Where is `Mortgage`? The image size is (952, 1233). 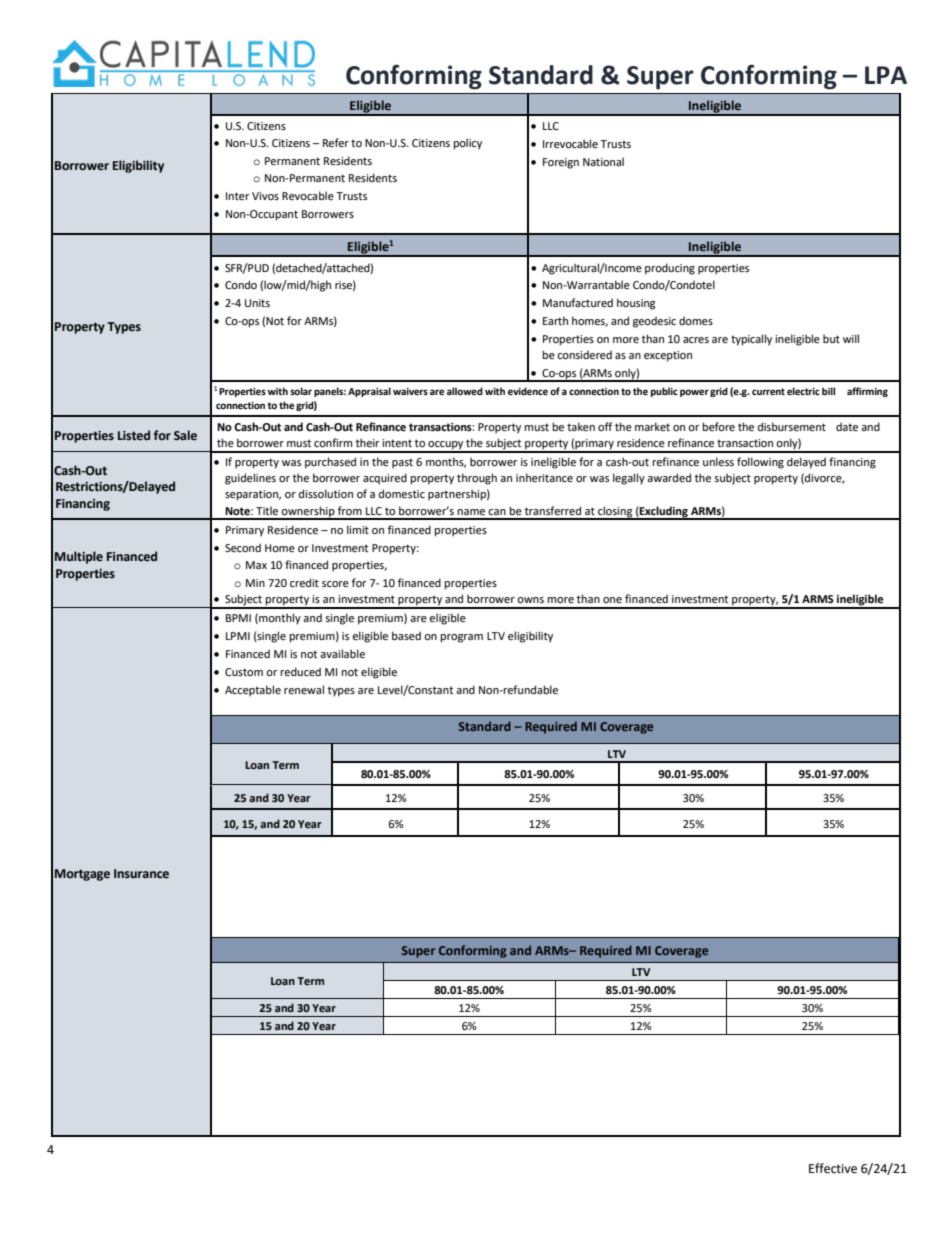 Mortgage is located at coordinates (82, 875).
